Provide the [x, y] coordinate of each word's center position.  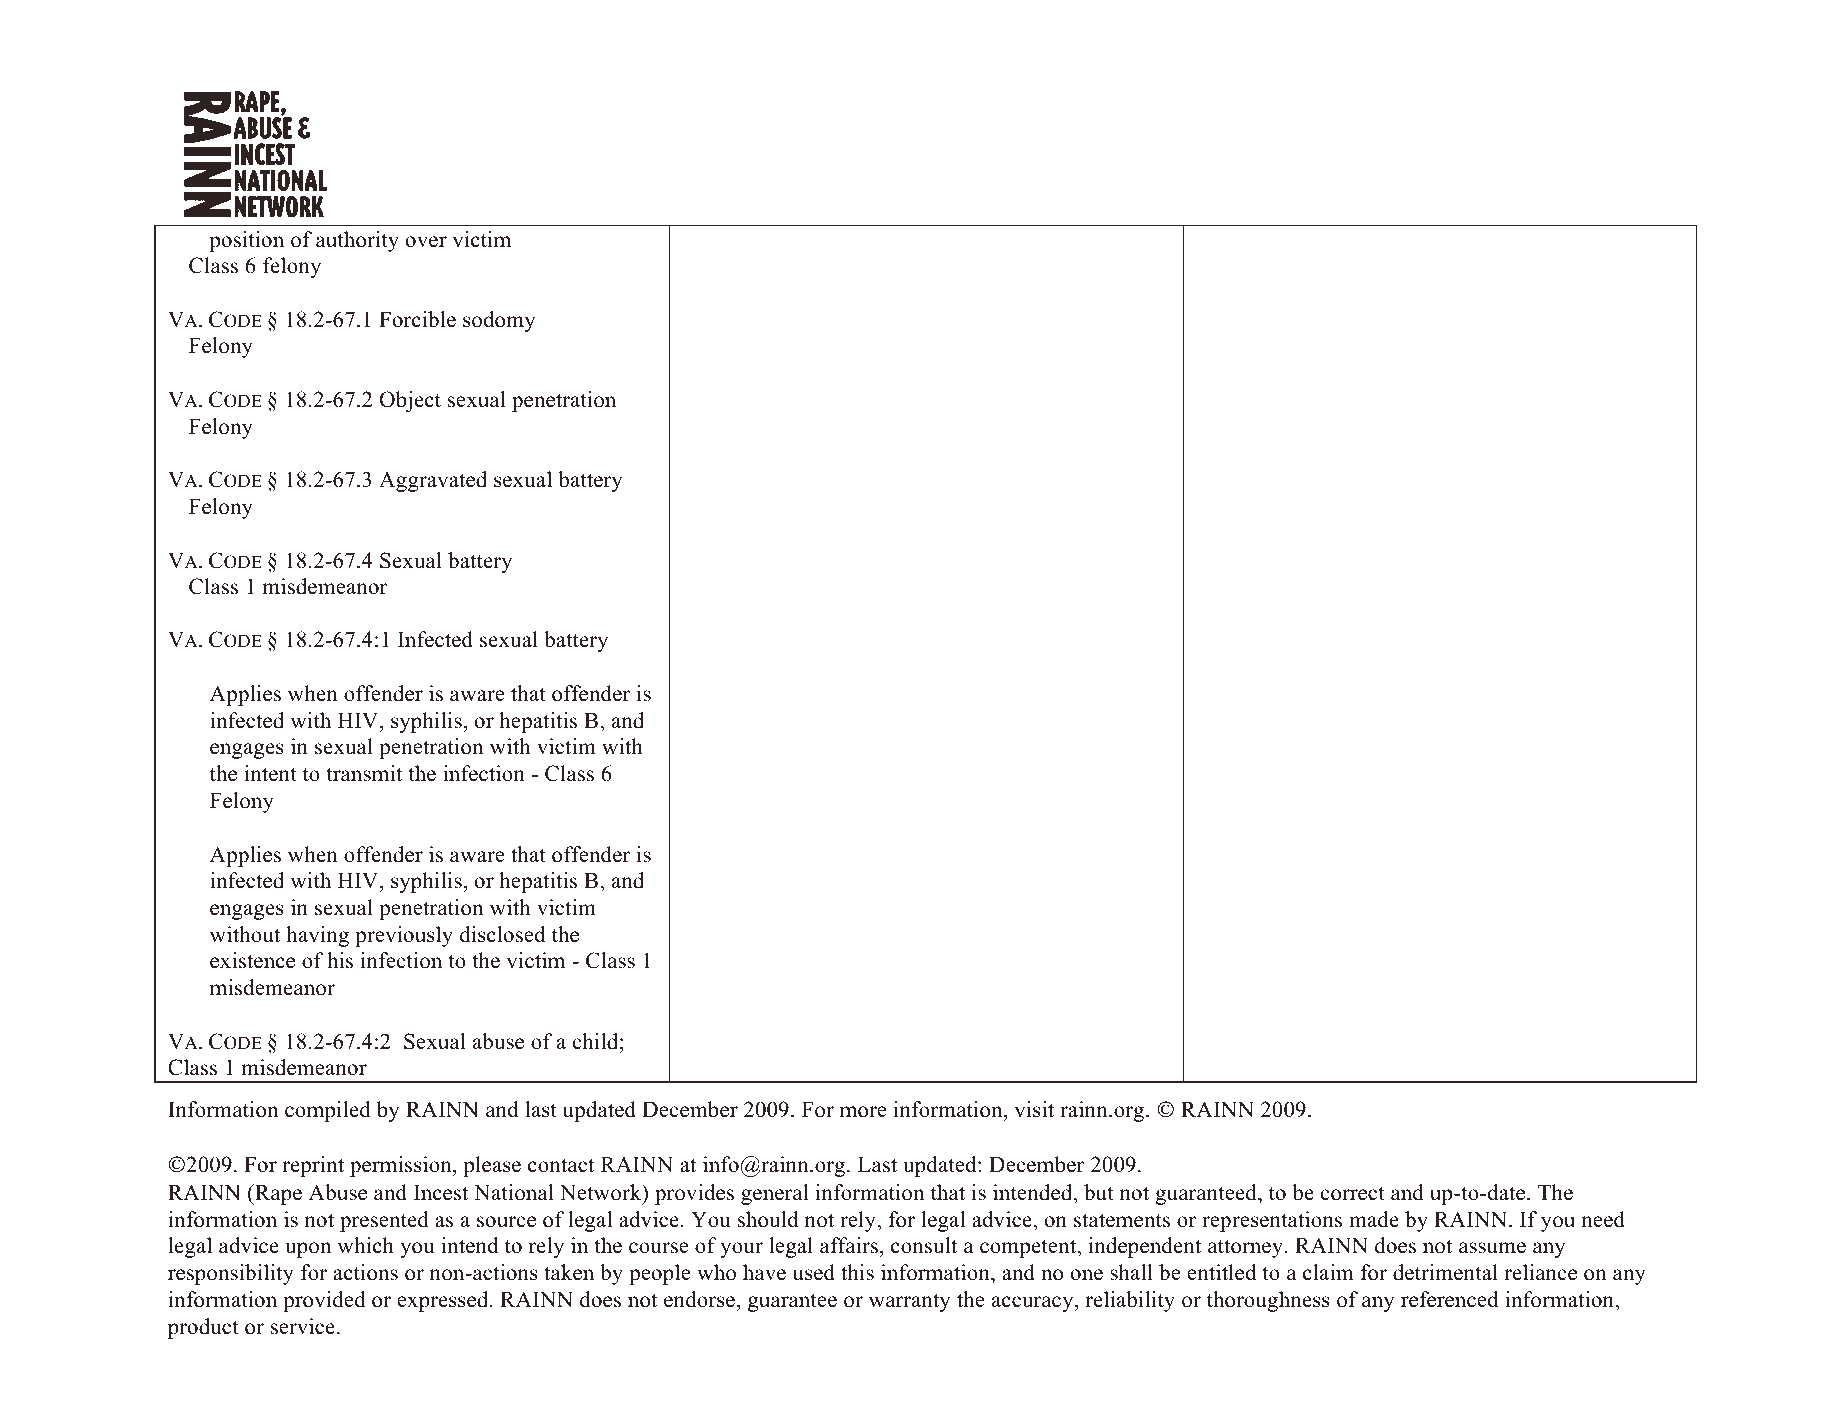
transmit [364, 773]
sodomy [499, 321]
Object [410, 401]
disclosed [502, 934]
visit [1034, 1109]
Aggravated [433, 481]
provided [324, 1301]
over [426, 242]
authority [357, 241]
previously [404, 936]
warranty [909, 1302]
